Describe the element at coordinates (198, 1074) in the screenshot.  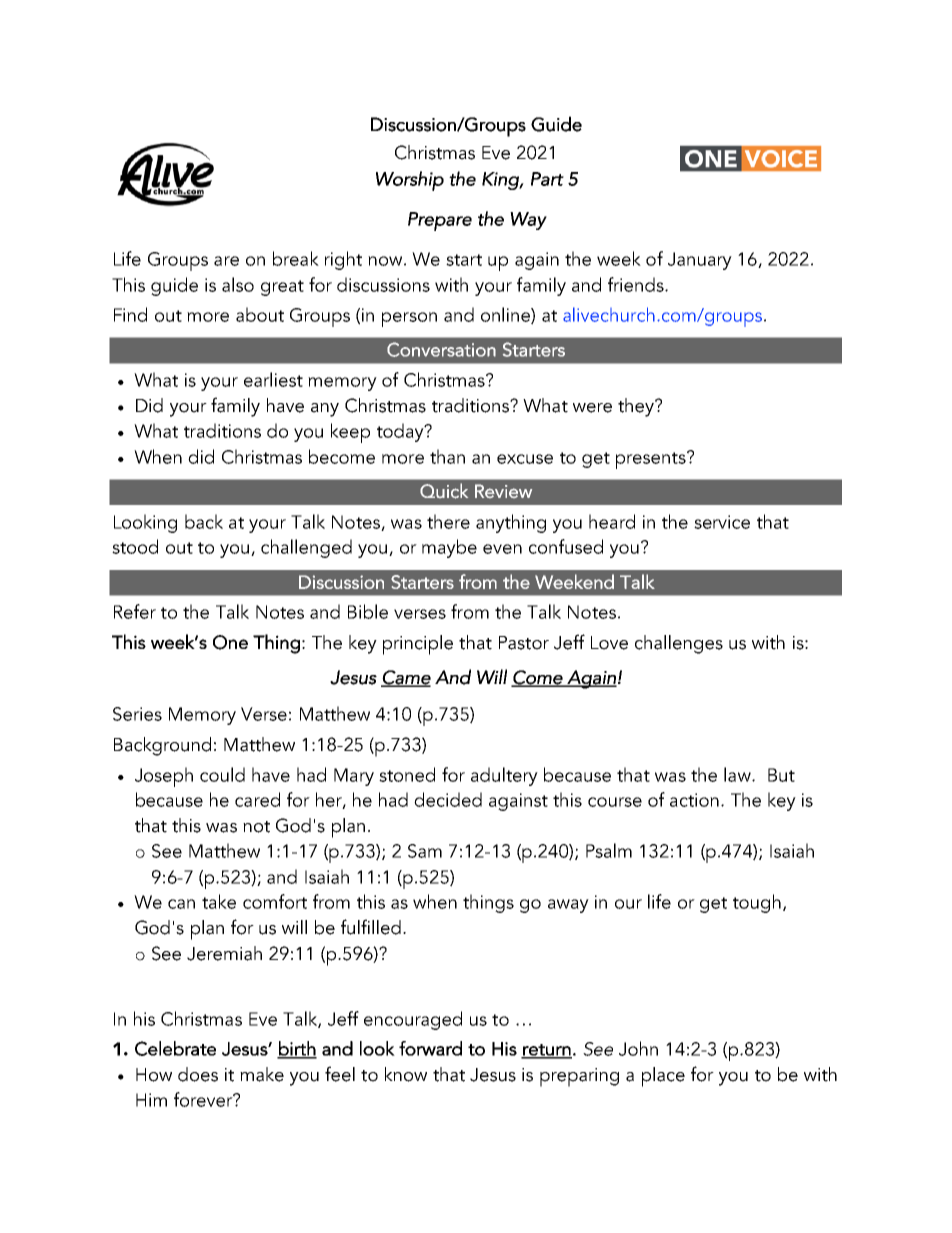
I see `does` at that location.
